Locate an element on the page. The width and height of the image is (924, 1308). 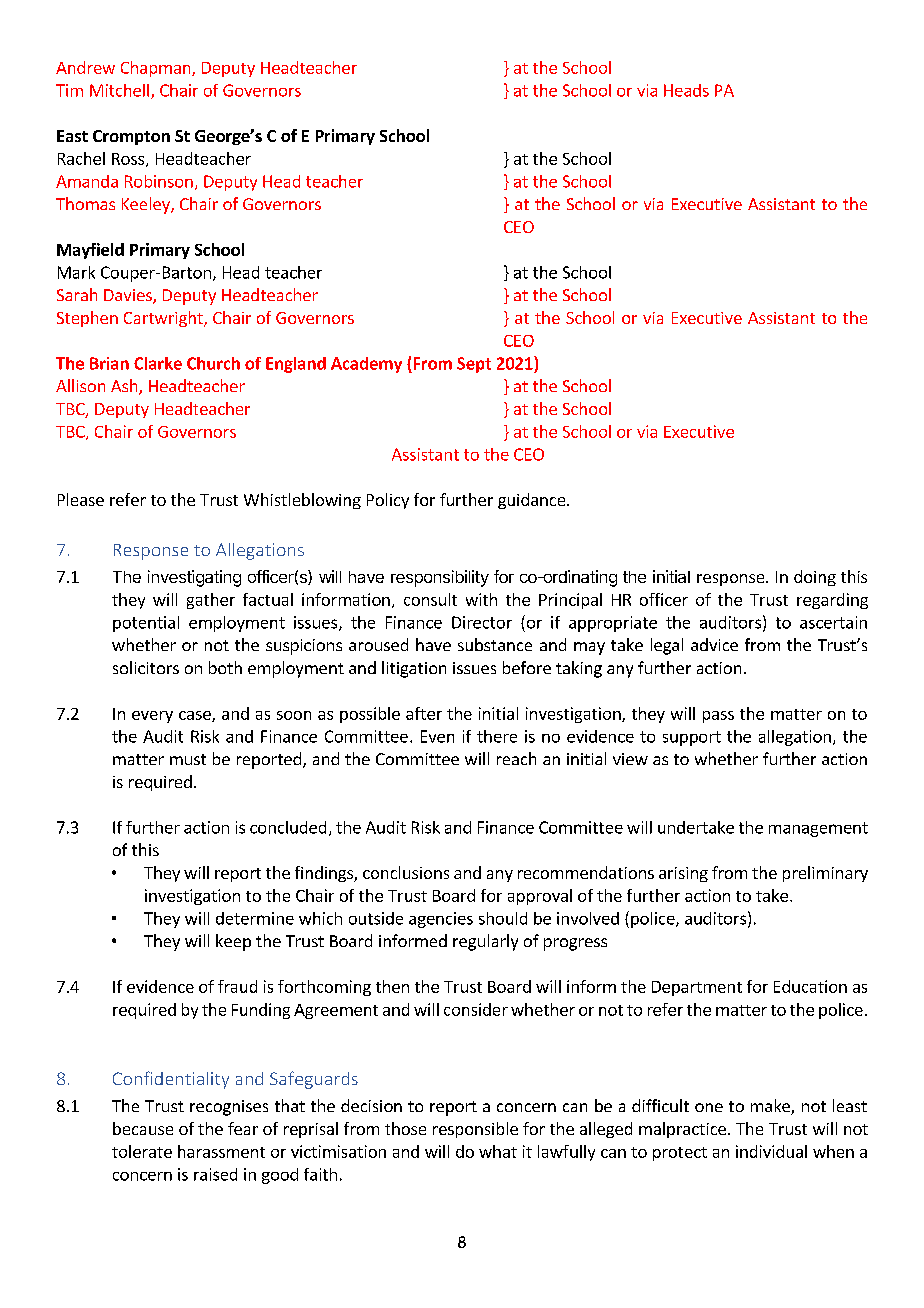
management is located at coordinates (818, 829).
